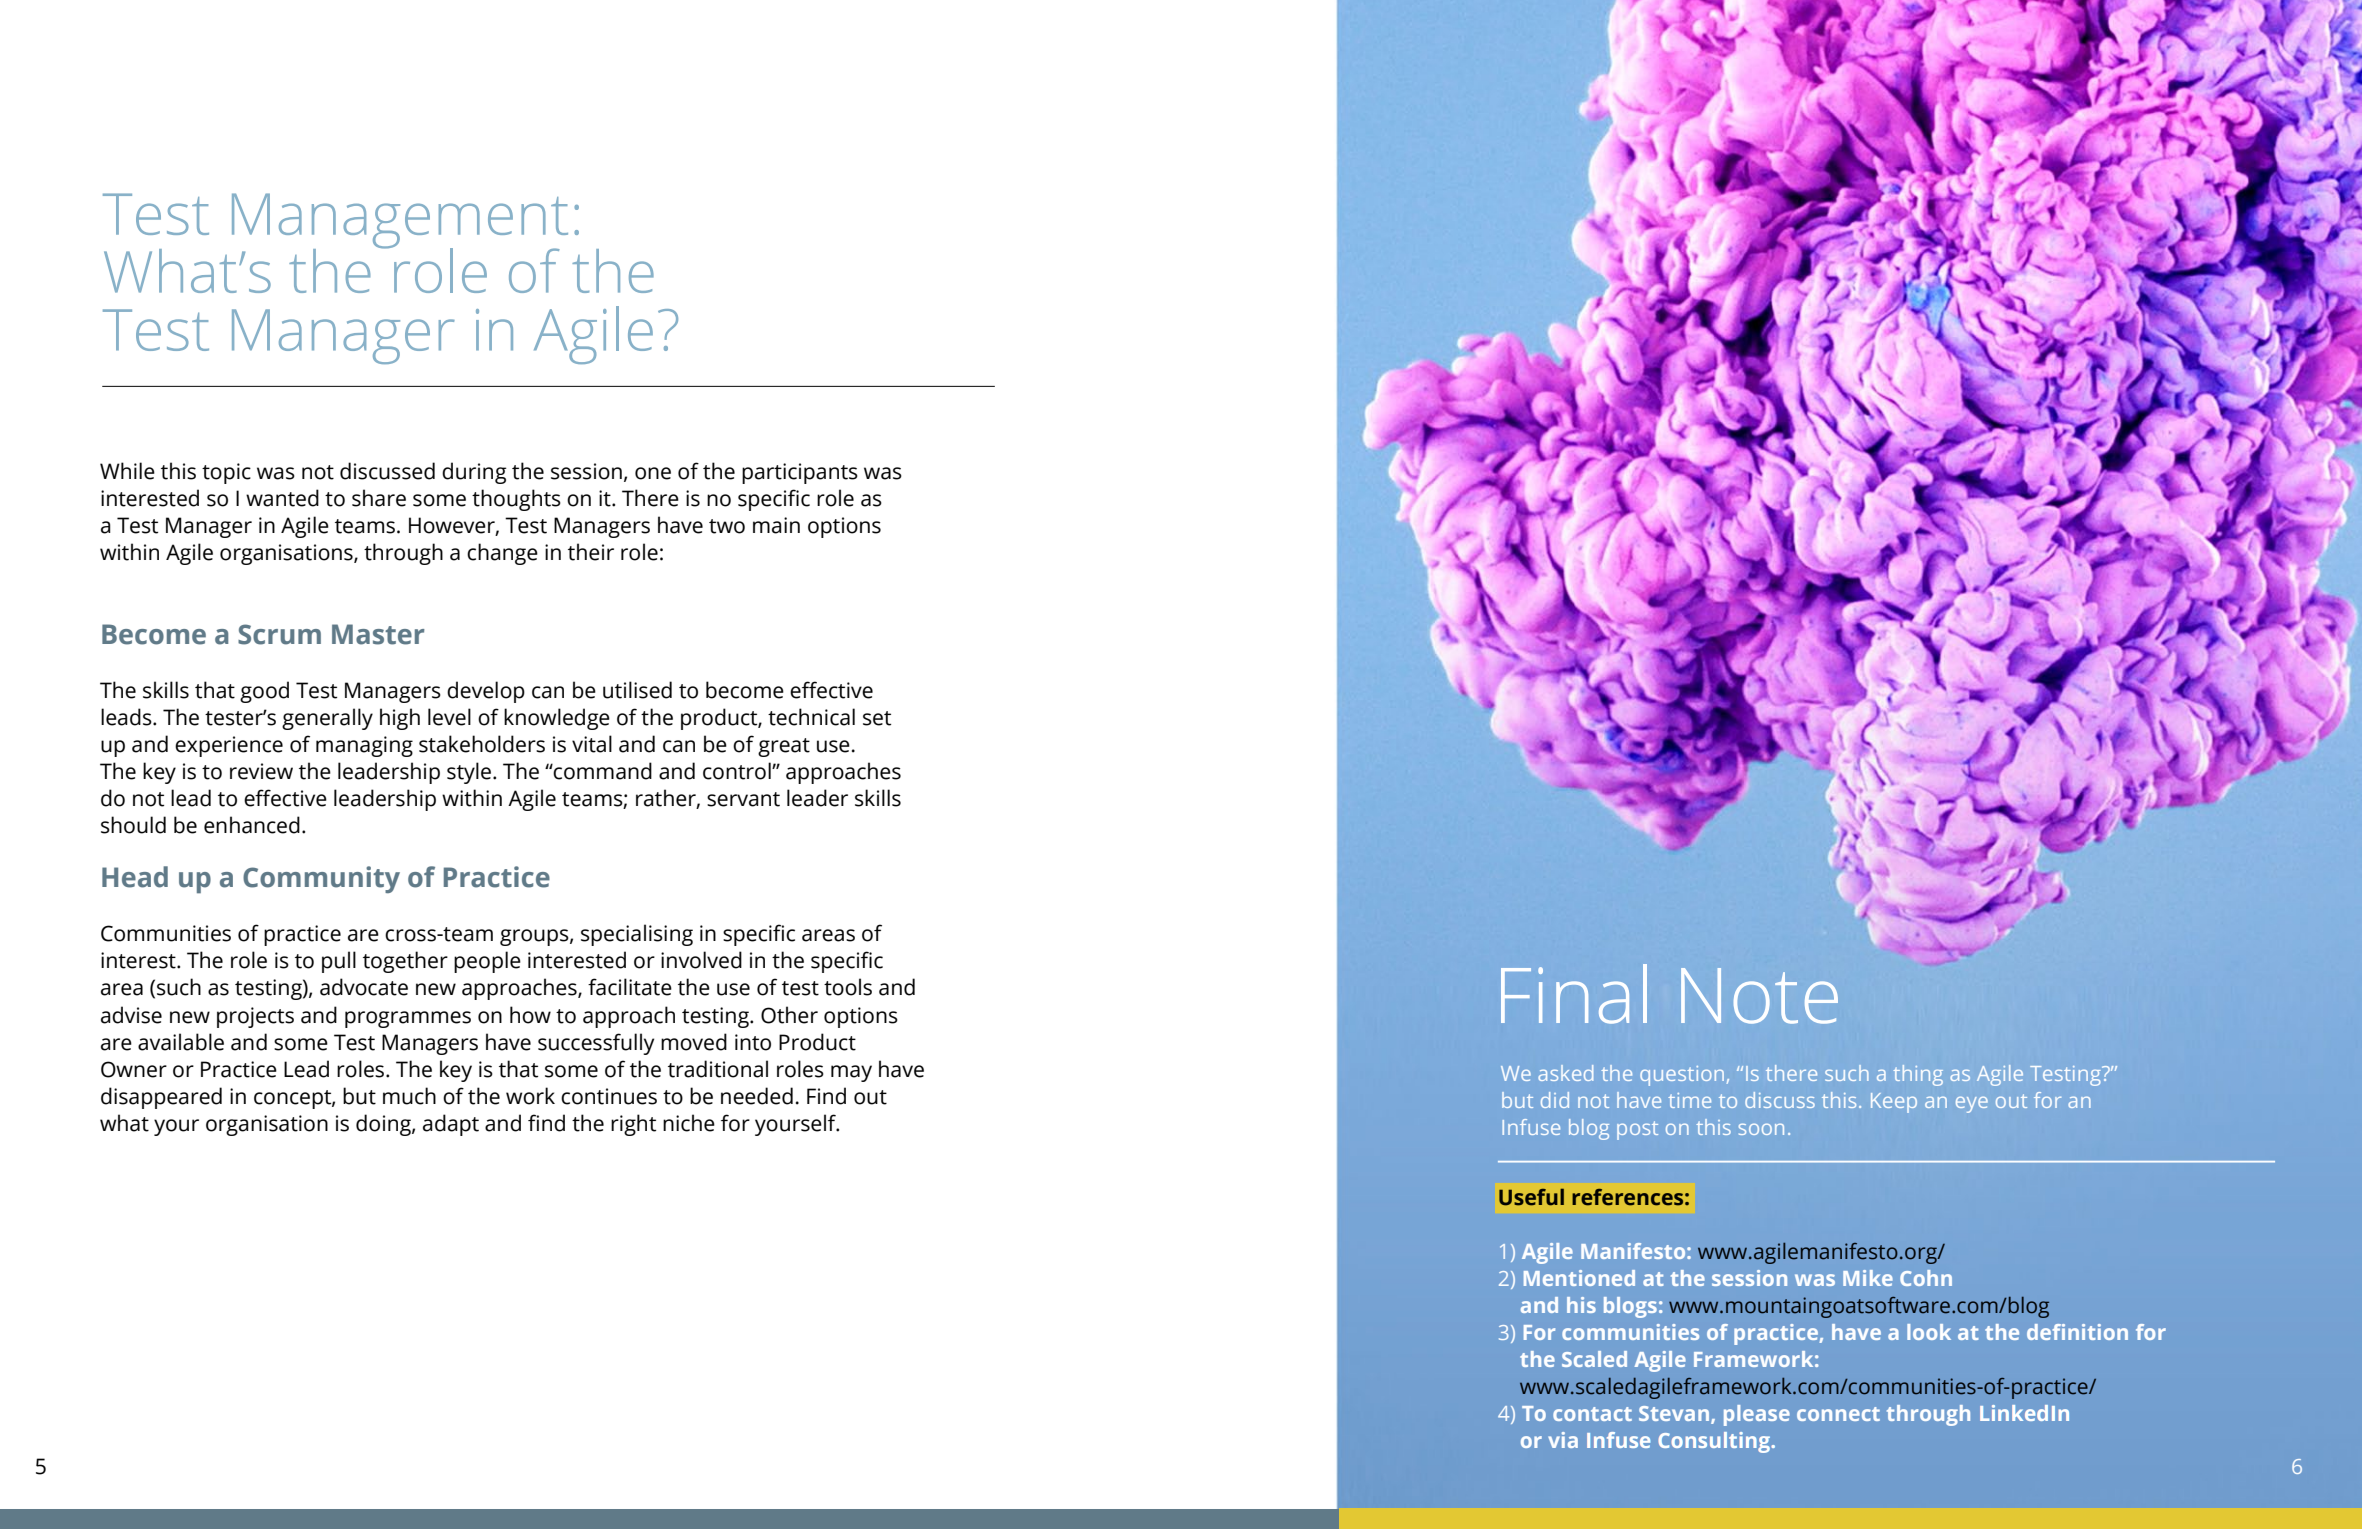  Describe the element at coordinates (877, 718) in the image. I see `set` at that location.
